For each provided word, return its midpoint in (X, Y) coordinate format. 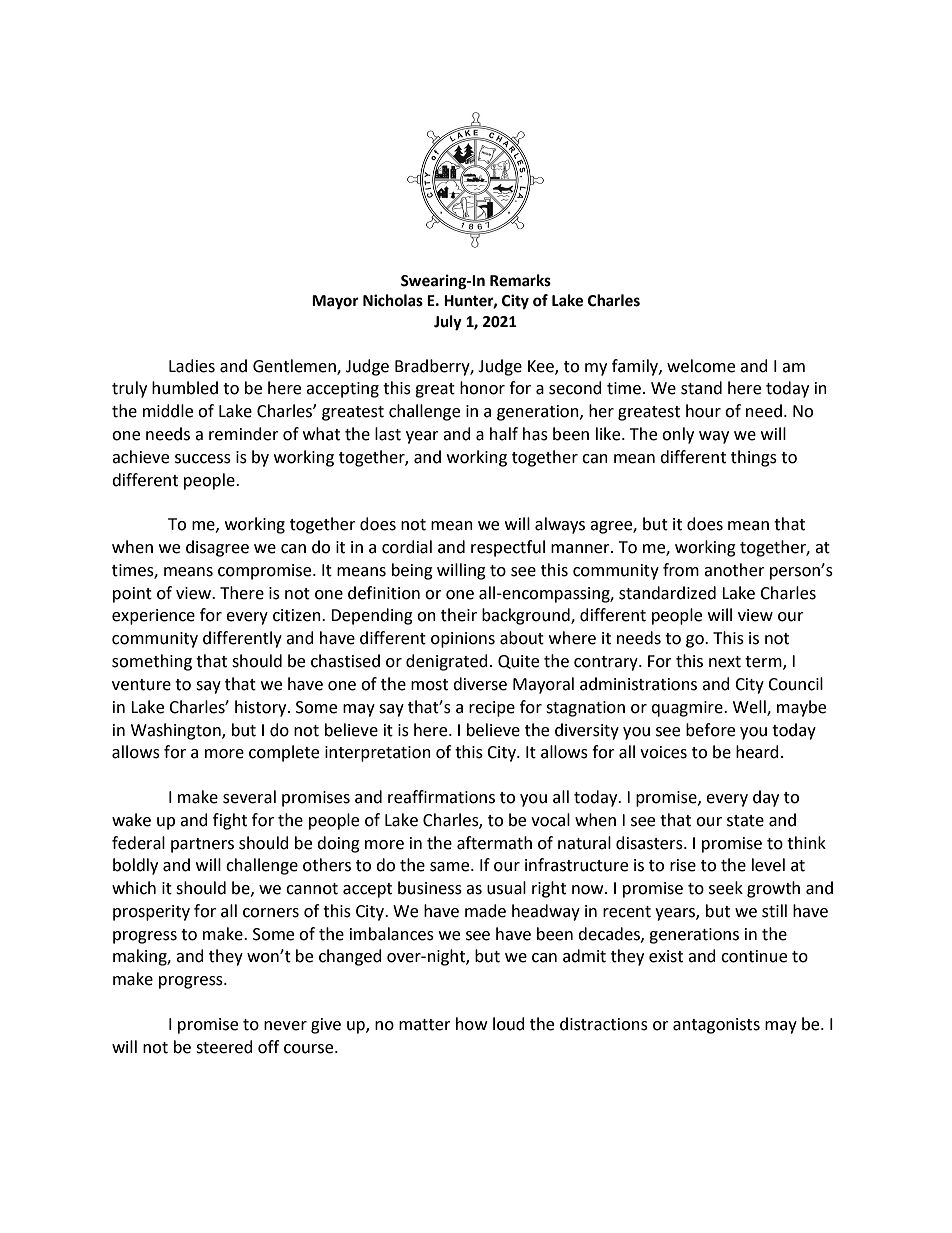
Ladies (192, 366)
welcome (701, 366)
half (504, 434)
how (471, 1024)
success (203, 459)
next (725, 662)
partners (202, 845)
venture (141, 685)
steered (224, 1047)
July (448, 323)
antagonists (716, 1026)
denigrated (447, 662)
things (754, 458)
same (451, 867)
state (745, 821)
